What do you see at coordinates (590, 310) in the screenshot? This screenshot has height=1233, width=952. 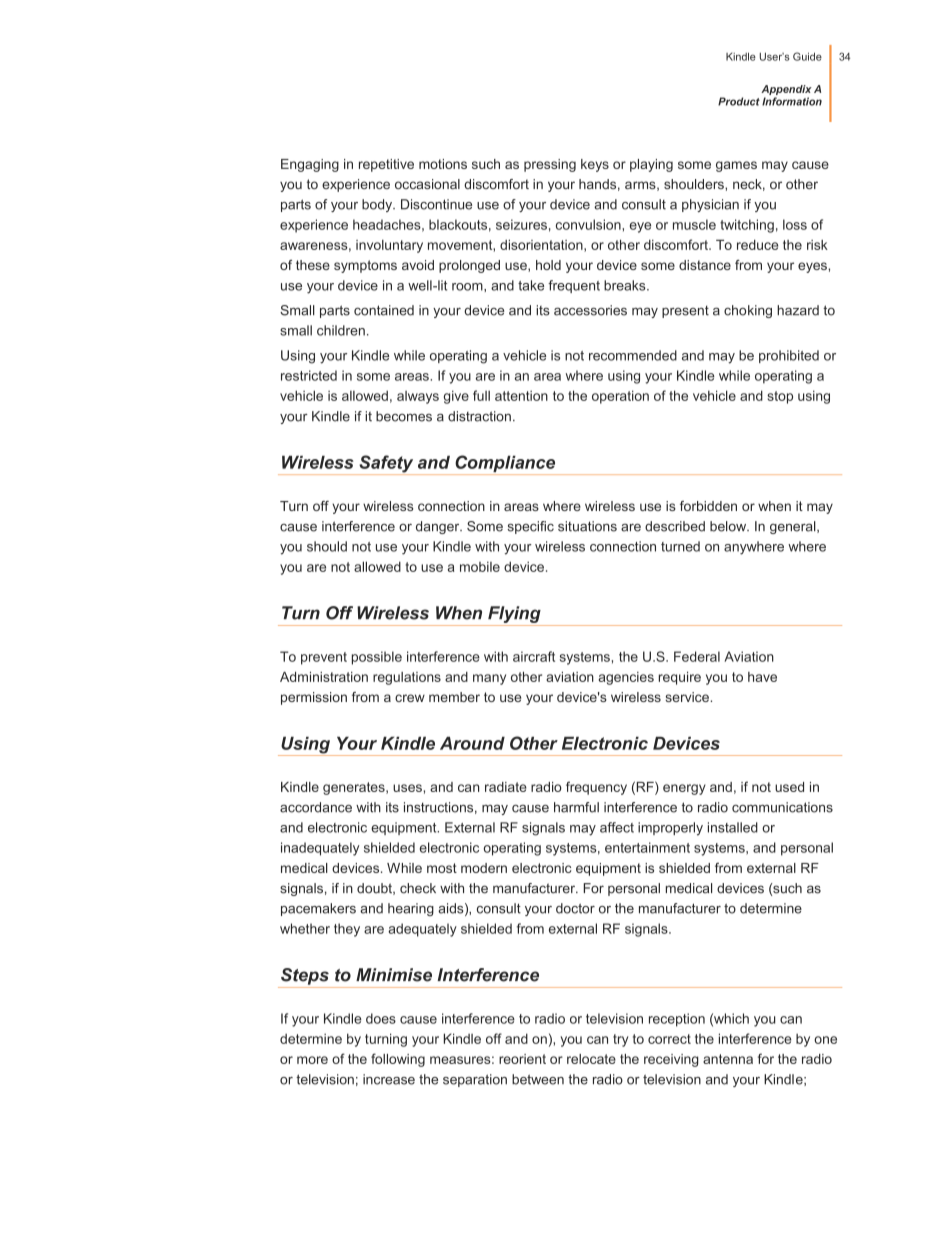 I see `accessories` at bounding box center [590, 310].
